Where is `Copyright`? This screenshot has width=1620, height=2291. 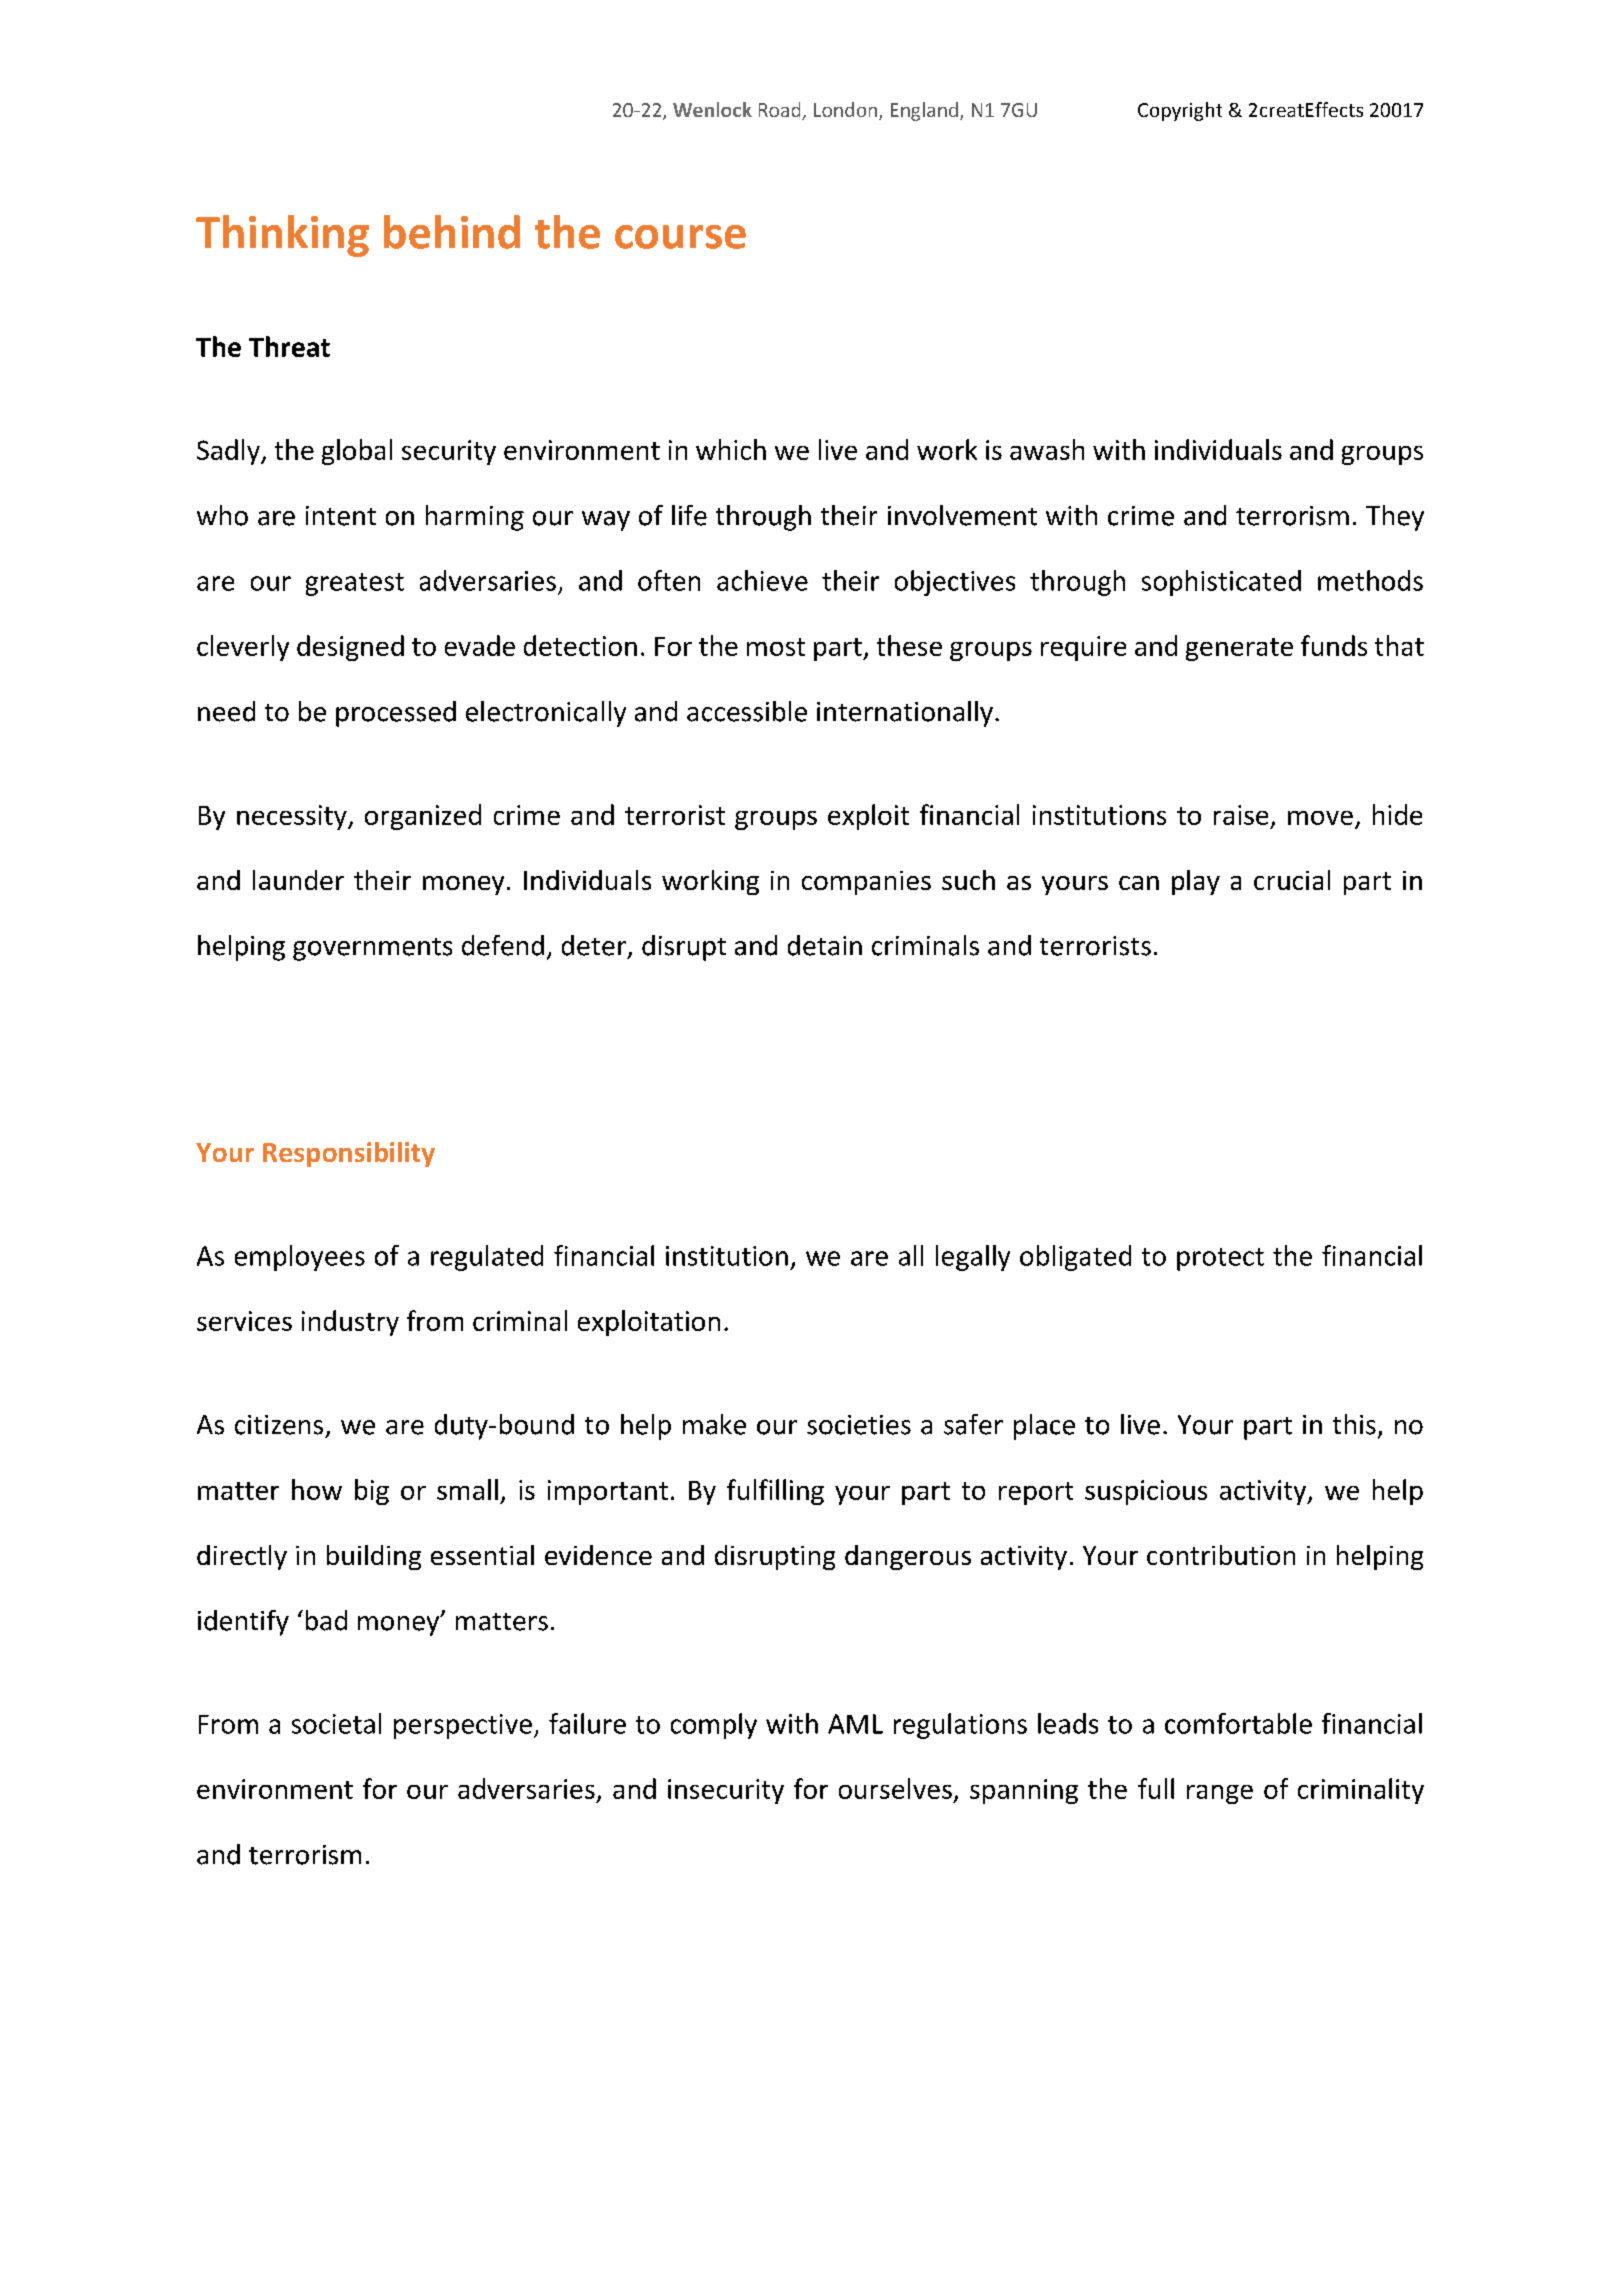
Copyright is located at coordinates (1180, 111).
